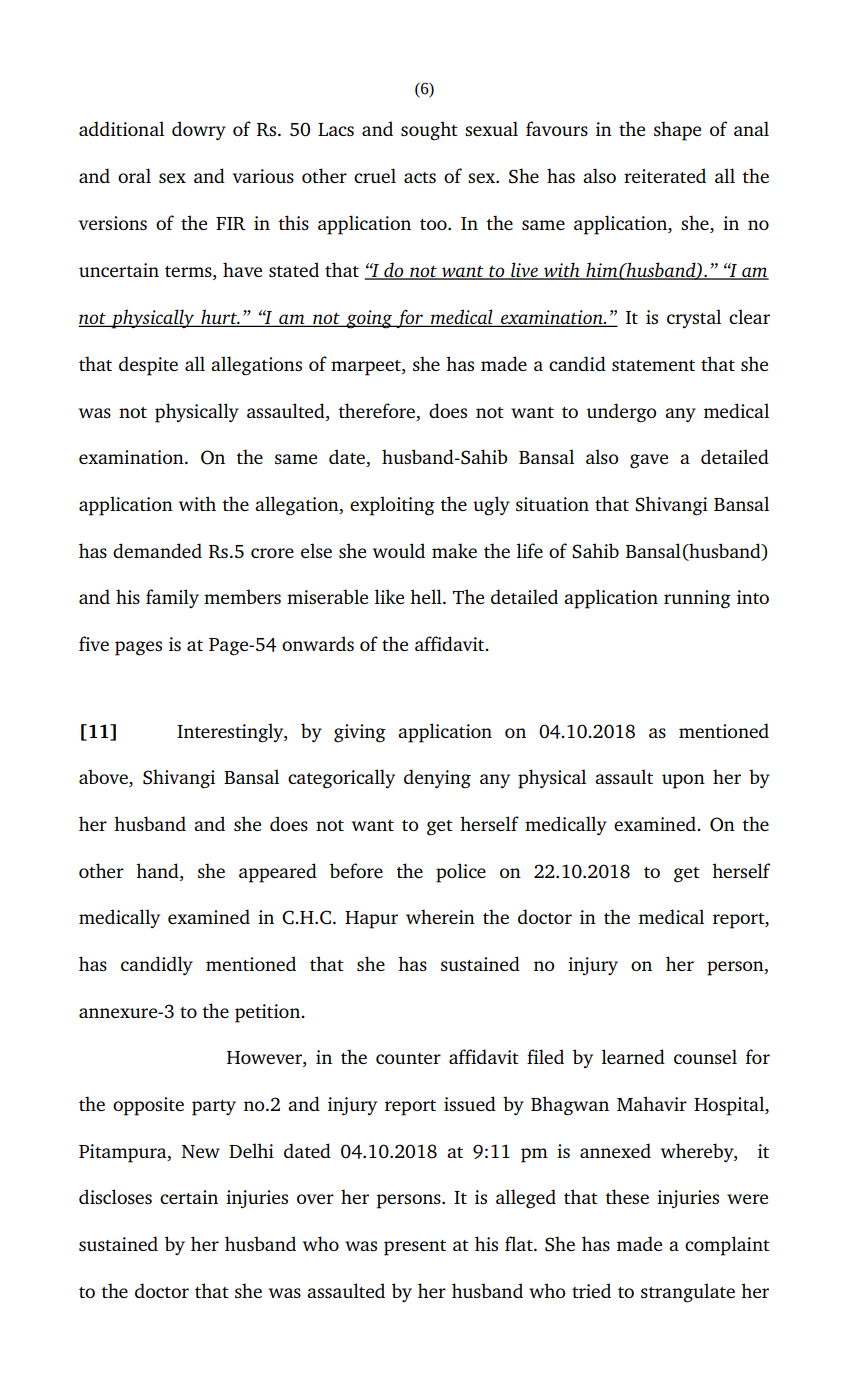  I want to click on acts, so click(420, 177).
